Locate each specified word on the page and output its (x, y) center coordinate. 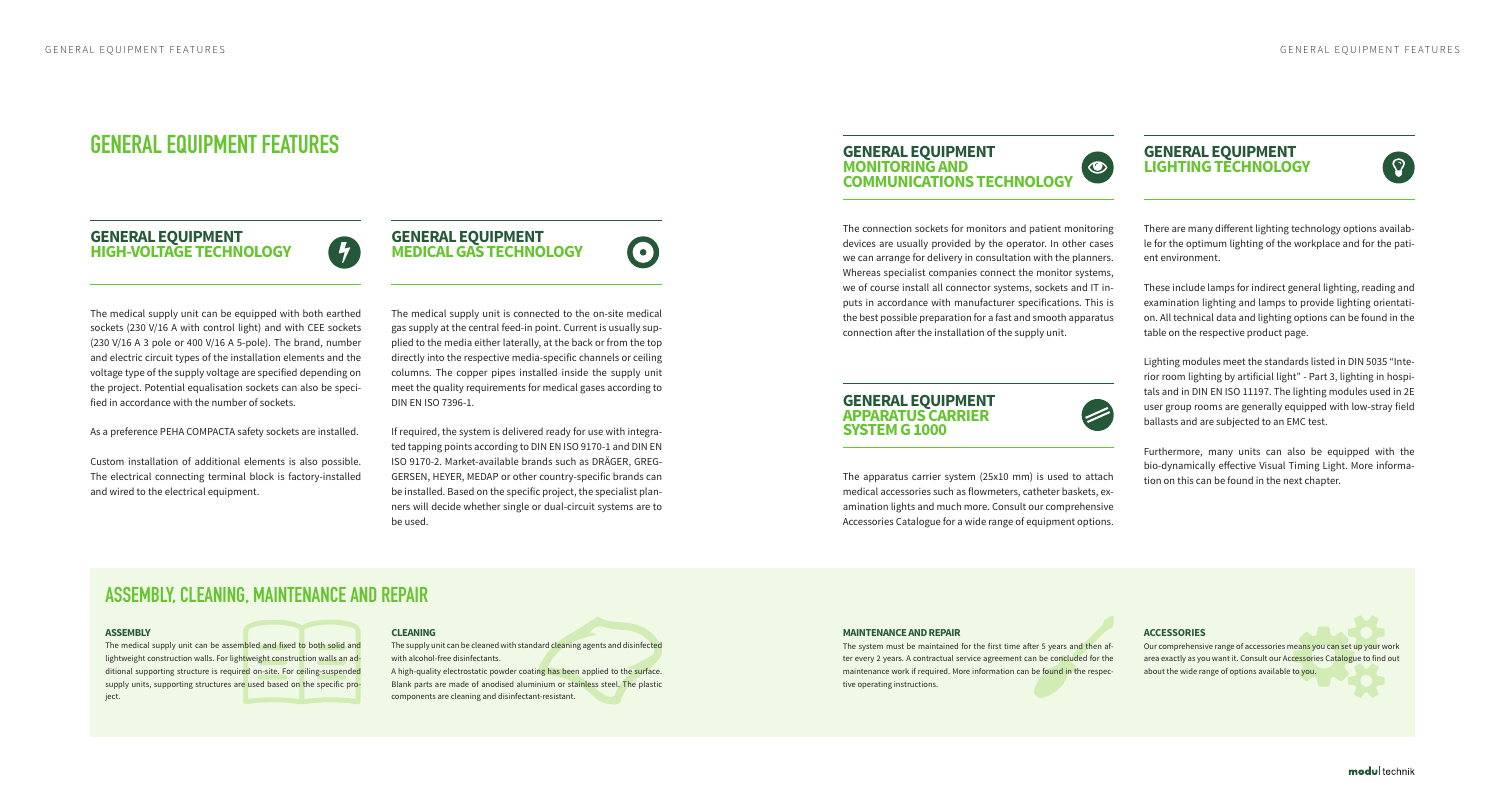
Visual (1272, 465)
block (262, 476)
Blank (401, 684)
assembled (241, 645)
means (1298, 647)
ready (558, 432)
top (654, 343)
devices (859, 243)
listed (1323, 361)
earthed (343, 313)
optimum (1206, 244)
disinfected (642, 645)
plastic (650, 685)
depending (323, 373)
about (1154, 671)
